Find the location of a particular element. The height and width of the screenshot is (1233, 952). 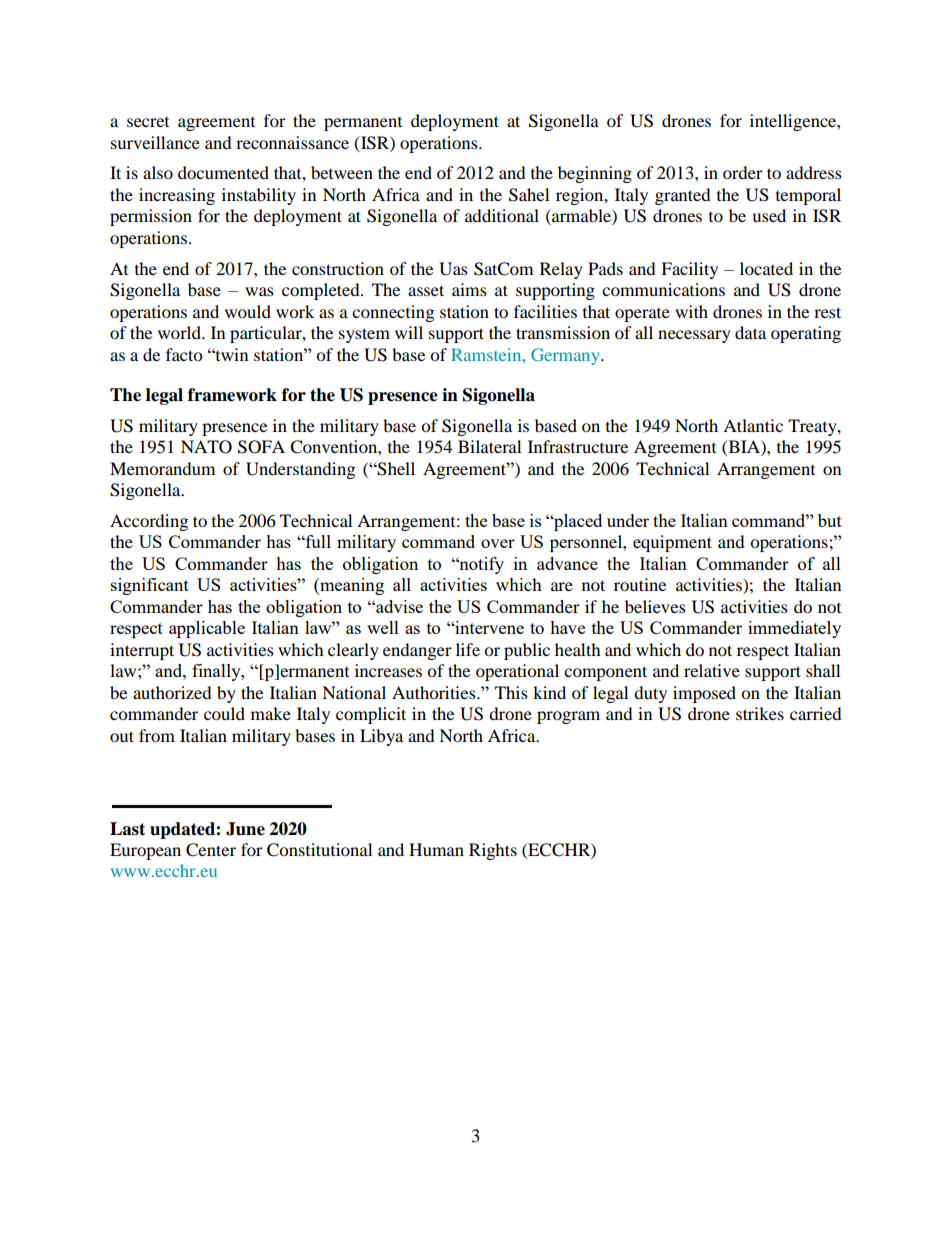

documented is located at coordinates (223, 172).
